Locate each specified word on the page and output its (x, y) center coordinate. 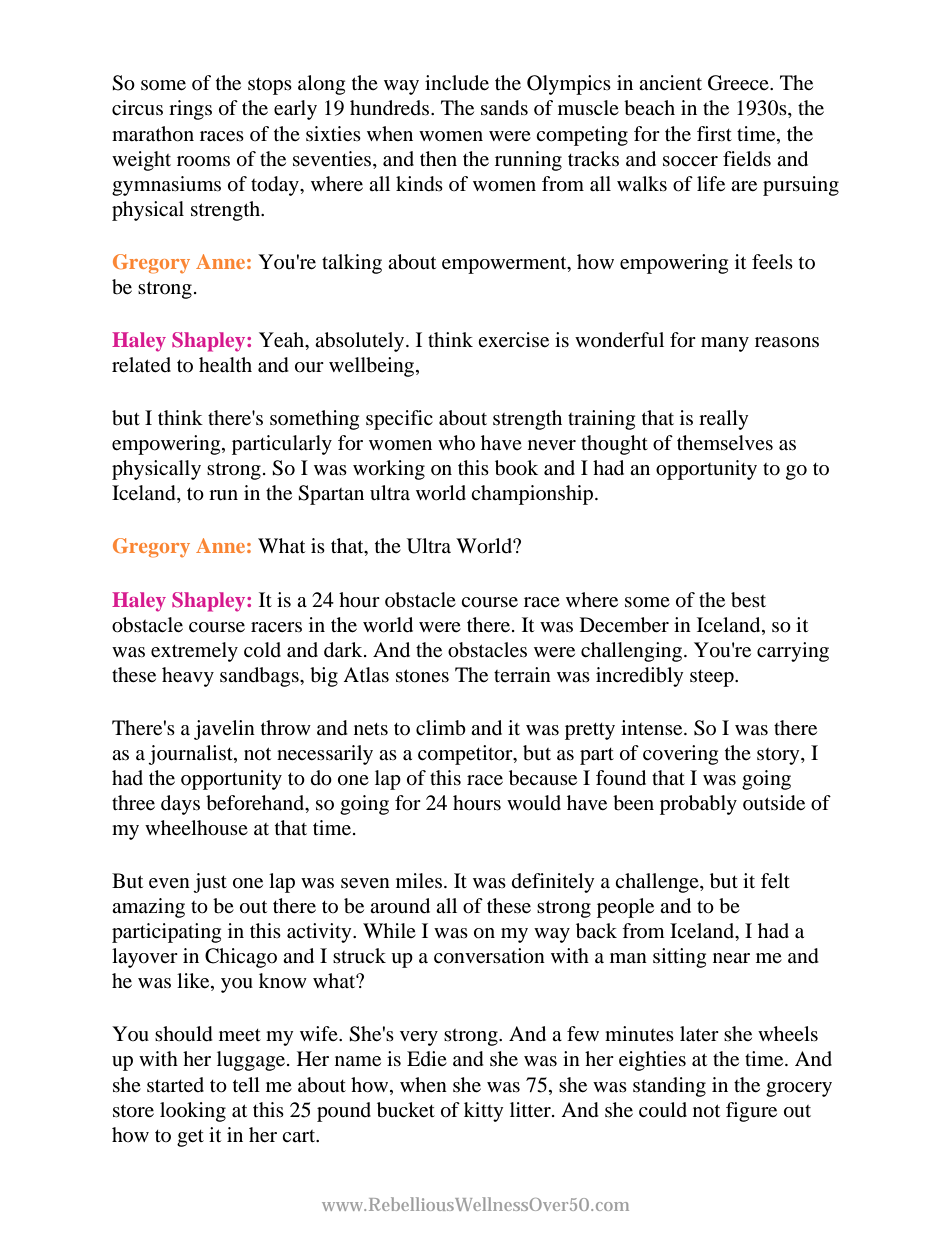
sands (504, 108)
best (748, 600)
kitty (484, 1112)
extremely (194, 652)
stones (422, 676)
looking (193, 1112)
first (714, 133)
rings (190, 110)
